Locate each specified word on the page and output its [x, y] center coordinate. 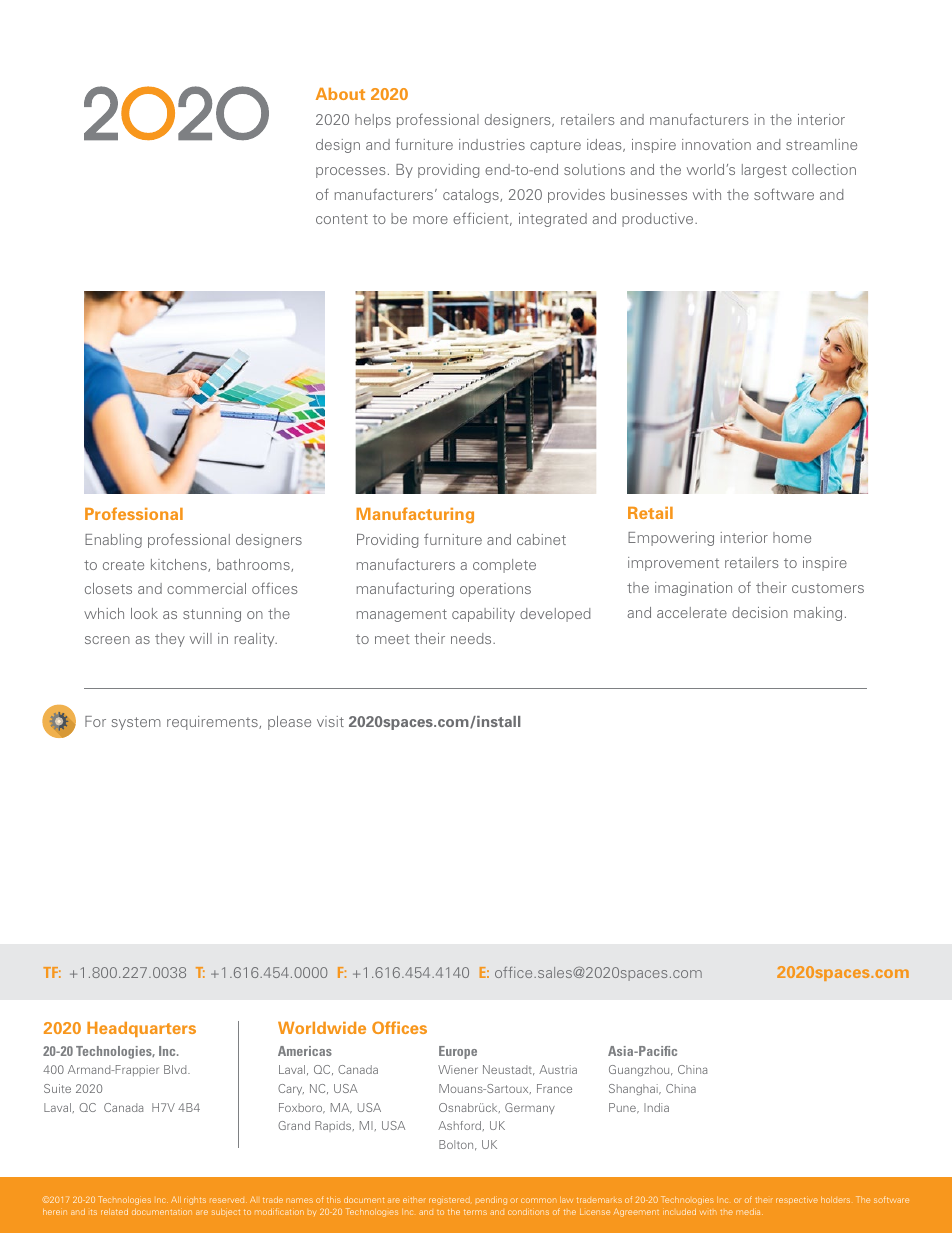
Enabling [113, 541]
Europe [458, 1052]
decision [760, 612]
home [792, 537]
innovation [716, 144]
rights [195, 1201]
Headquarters [141, 1029]
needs [472, 638]
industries [492, 144]
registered [449, 1201]
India [656, 1107]
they [170, 640]
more [430, 220]
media [749, 1212]
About [340, 94]
